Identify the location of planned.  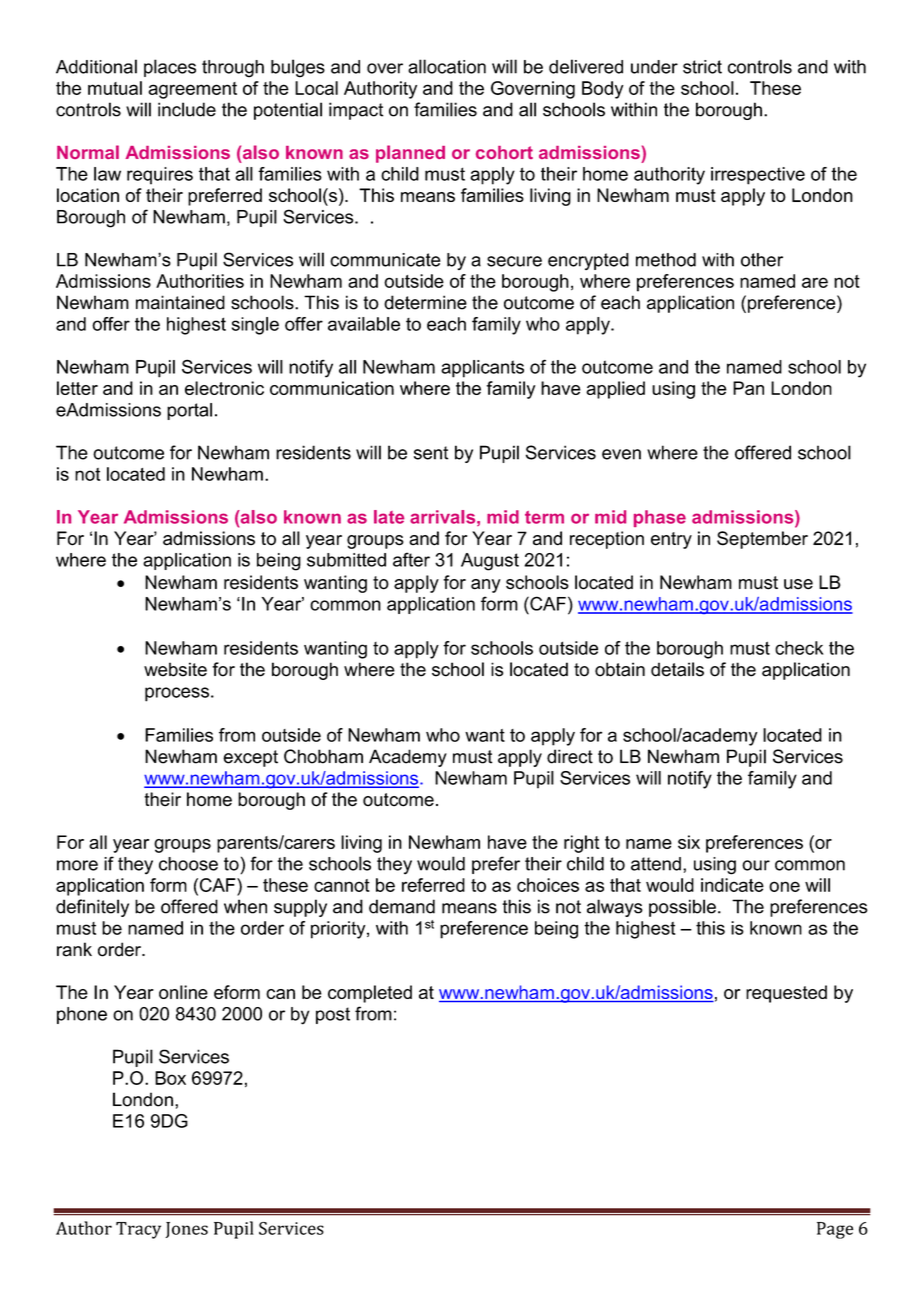
(410, 154).
